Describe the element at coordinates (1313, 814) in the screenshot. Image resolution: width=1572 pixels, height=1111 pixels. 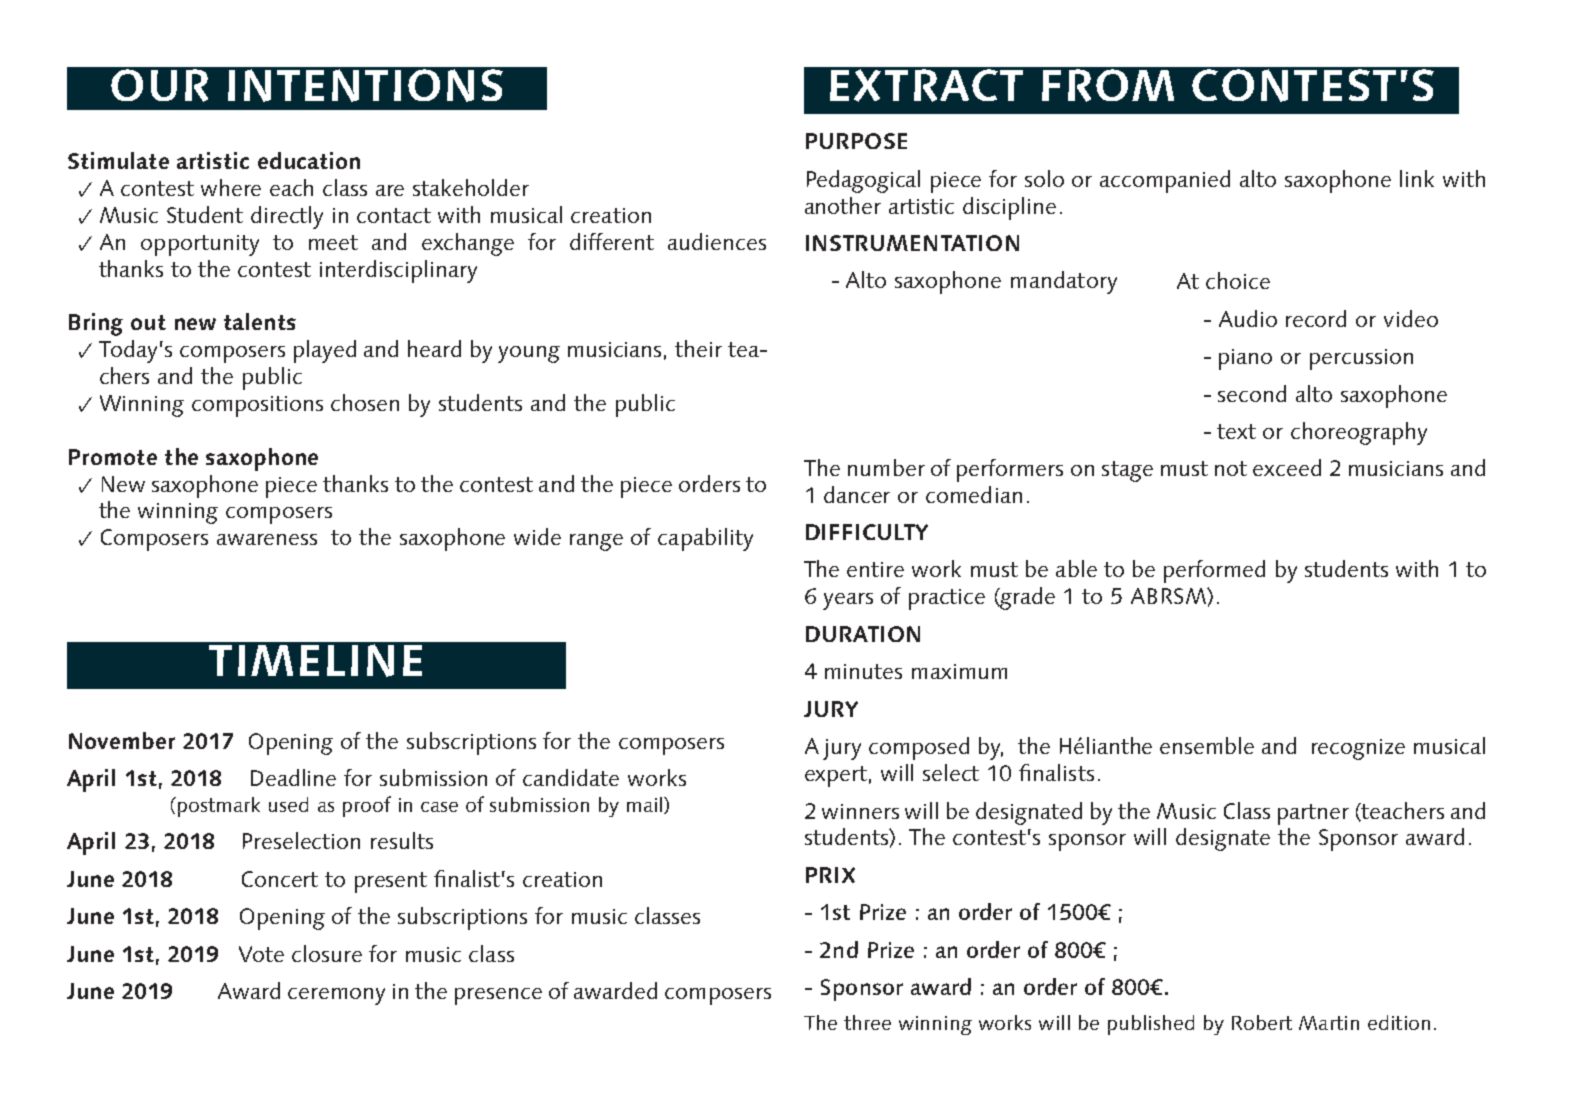
I see `partner` at that location.
